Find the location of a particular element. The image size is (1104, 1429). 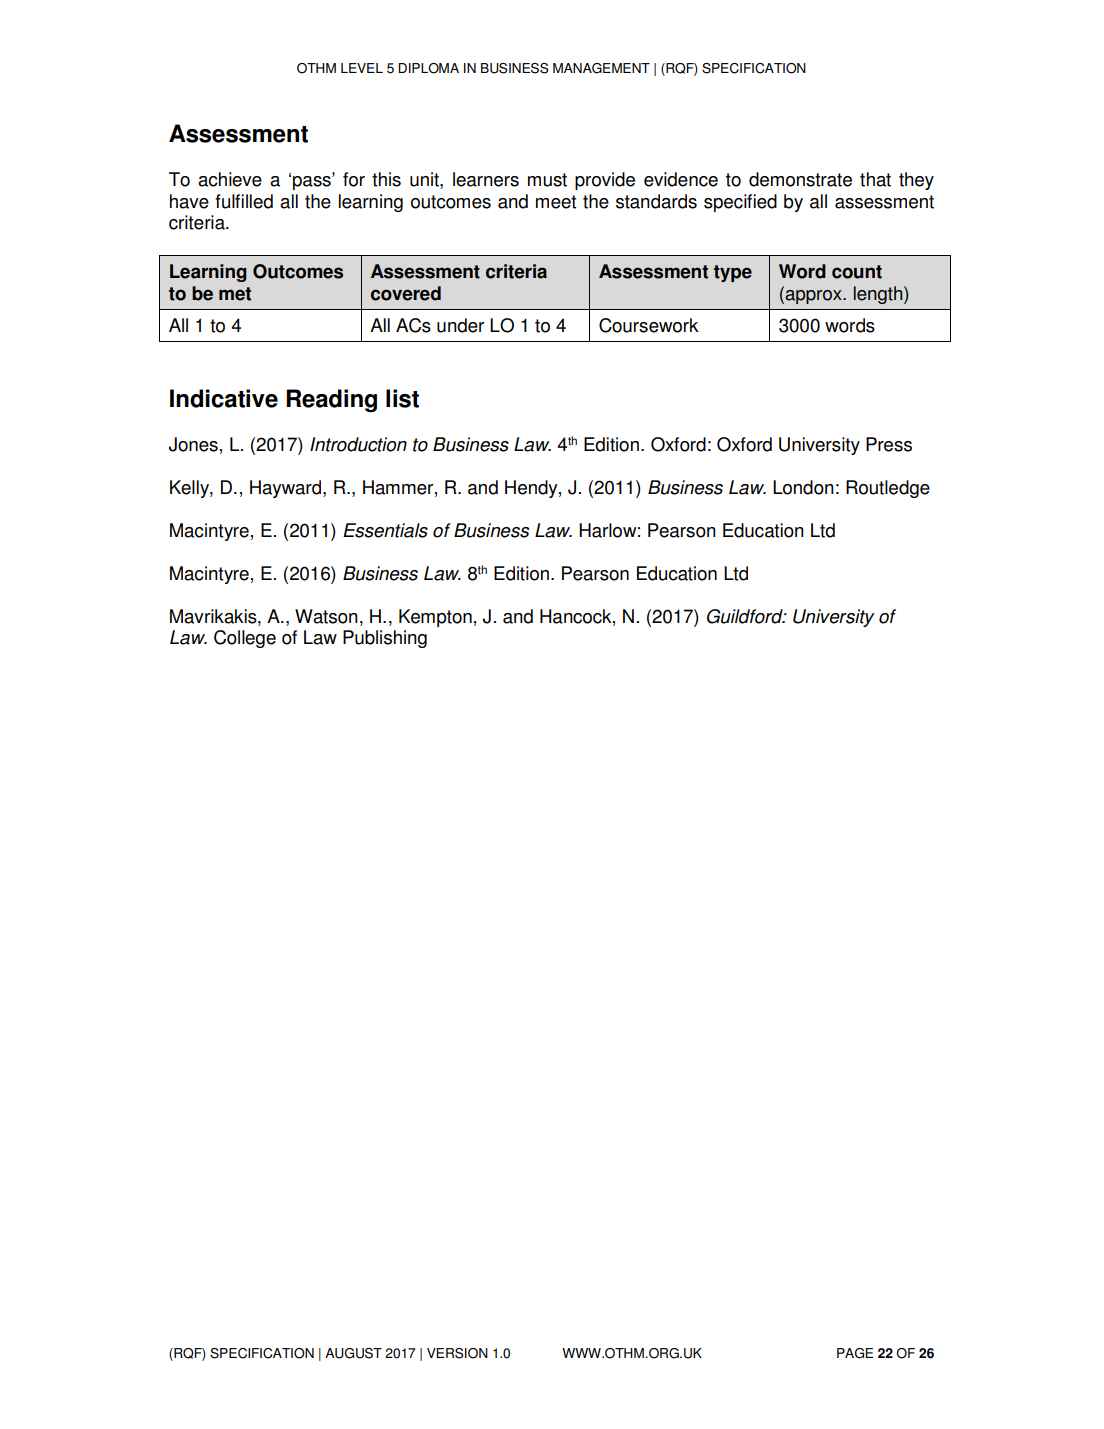

count is located at coordinates (857, 272).
